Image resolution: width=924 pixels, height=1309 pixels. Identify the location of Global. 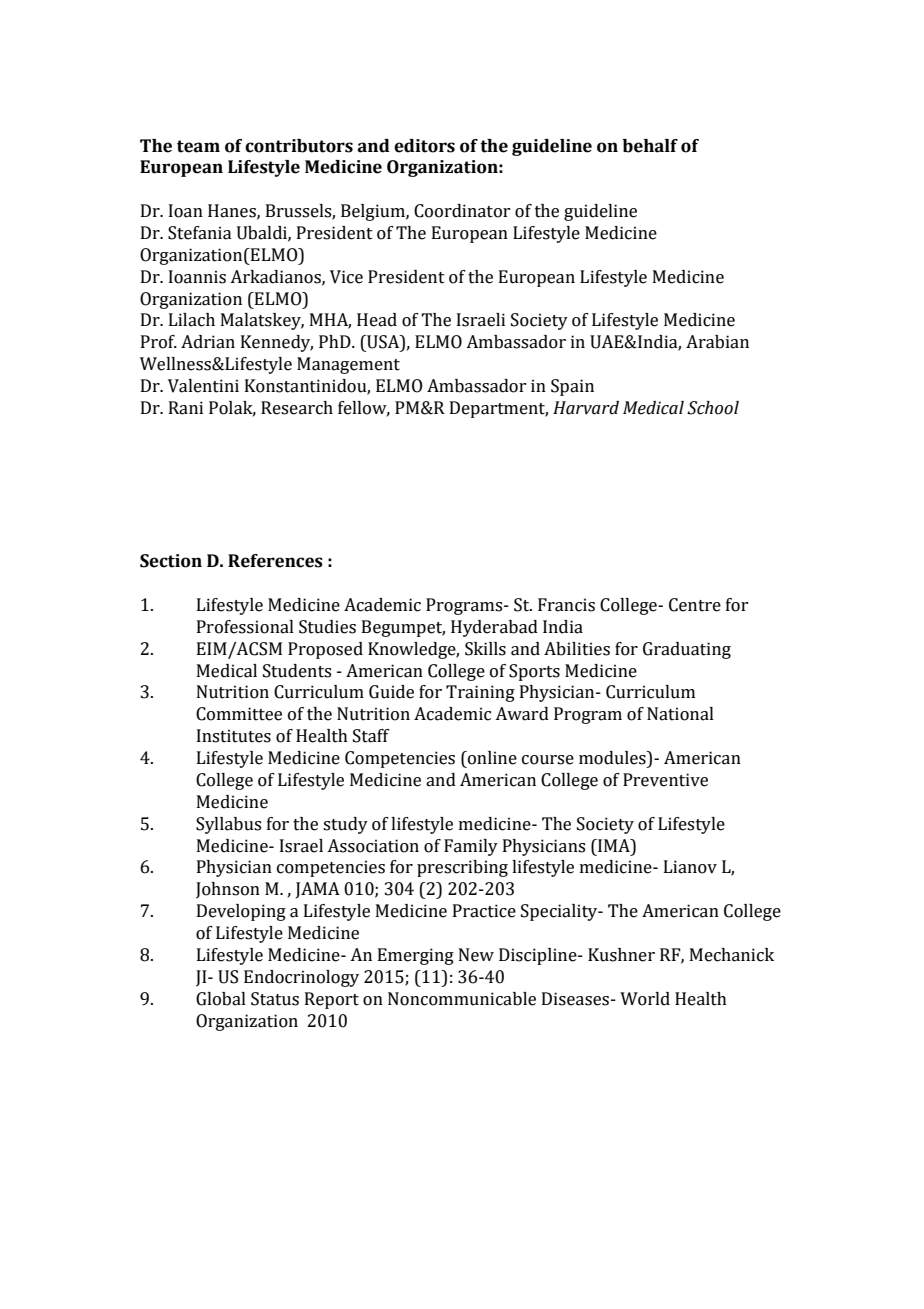
(221, 999).
